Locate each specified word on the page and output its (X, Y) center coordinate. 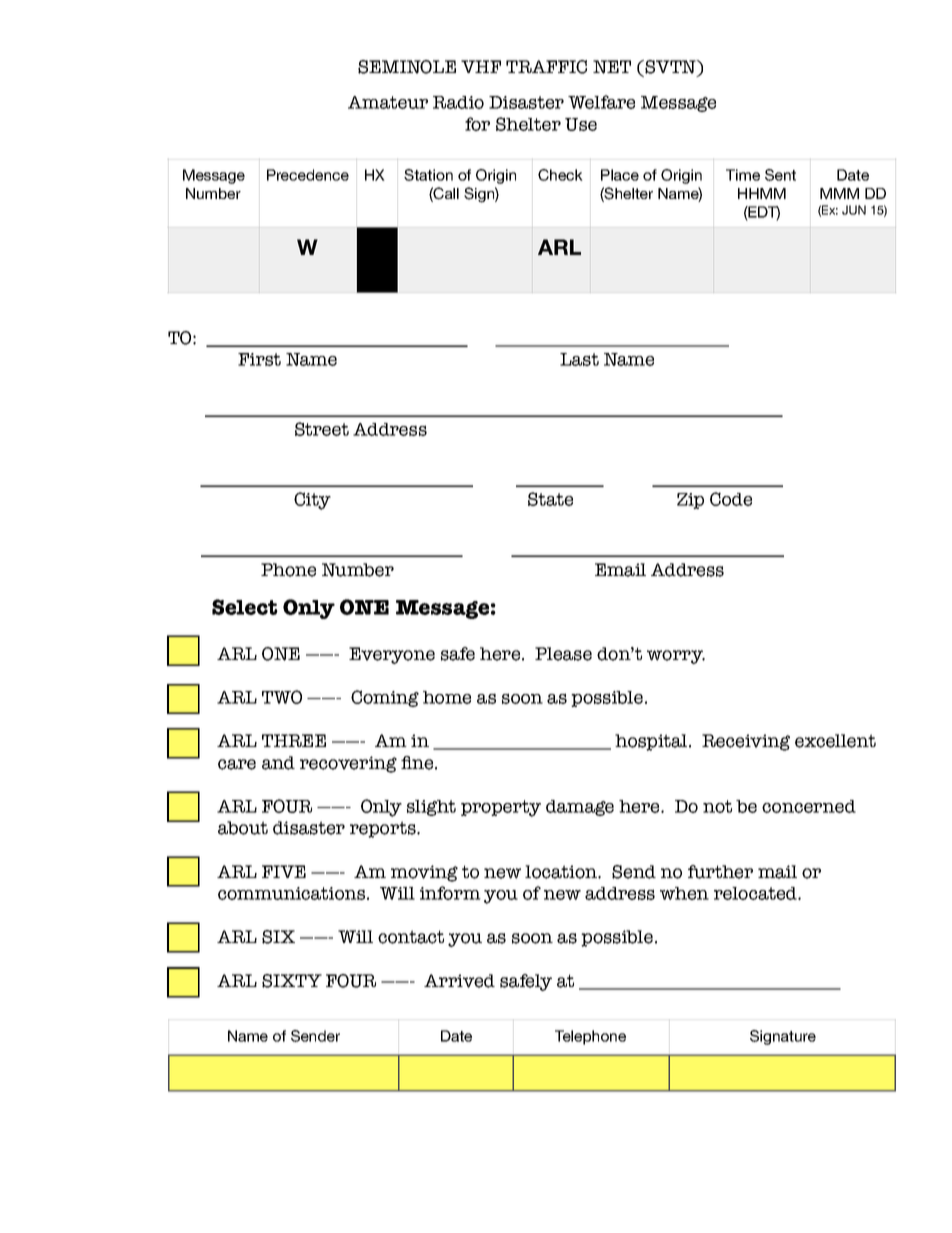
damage (580, 808)
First (259, 359)
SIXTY (292, 981)
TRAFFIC (546, 67)
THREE (294, 740)
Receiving (746, 742)
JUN (854, 210)
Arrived (459, 981)
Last (579, 359)
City (312, 501)
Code (731, 499)
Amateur (388, 102)
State (550, 499)
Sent (780, 175)
